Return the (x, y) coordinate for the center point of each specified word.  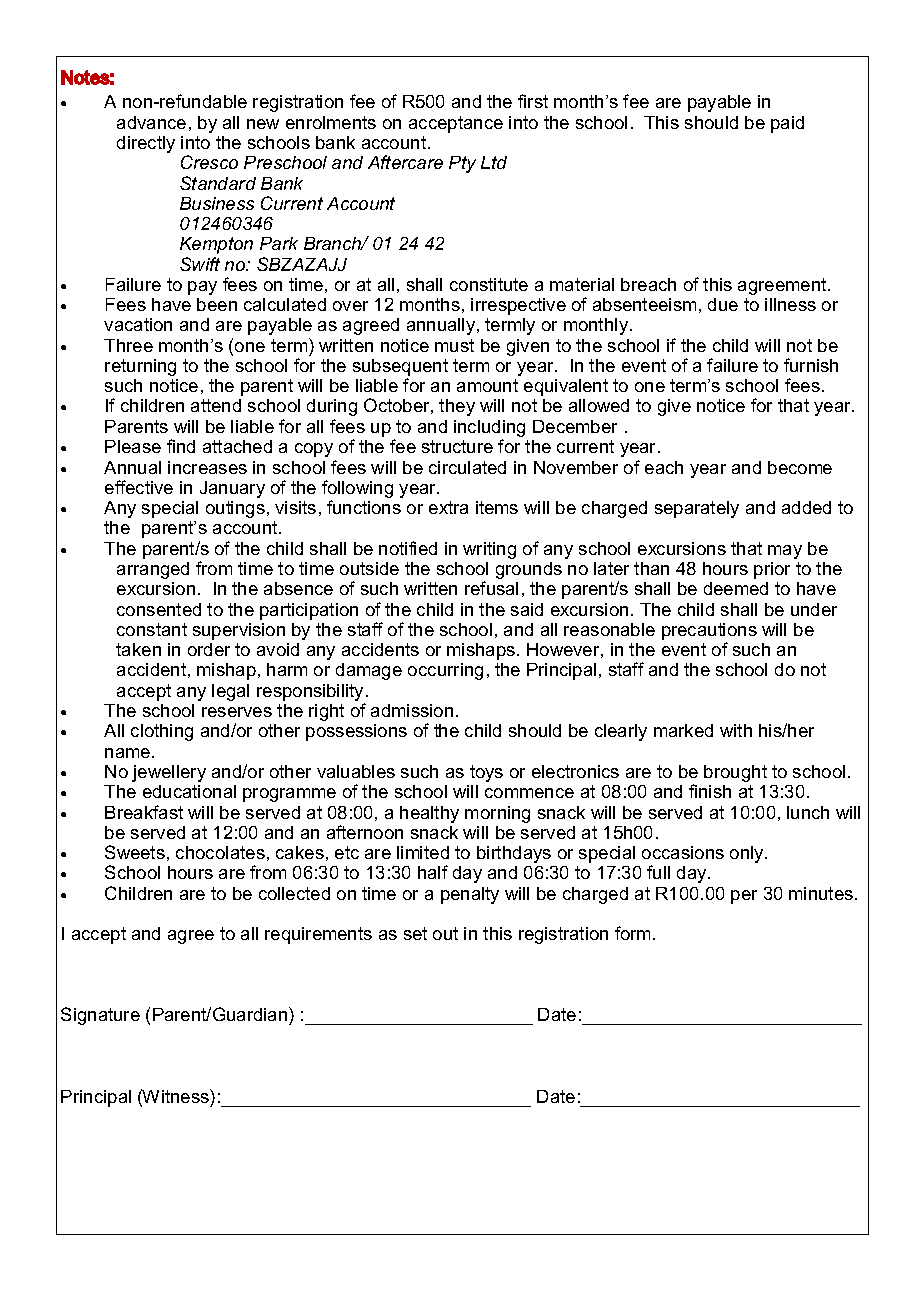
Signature (100, 1016)
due (723, 304)
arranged (153, 570)
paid (787, 124)
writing (489, 550)
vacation (138, 324)
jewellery (169, 773)
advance (151, 122)
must (454, 345)
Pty (462, 164)
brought (735, 773)
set (415, 933)
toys (486, 773)
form (634, 933)
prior (772, 570)
